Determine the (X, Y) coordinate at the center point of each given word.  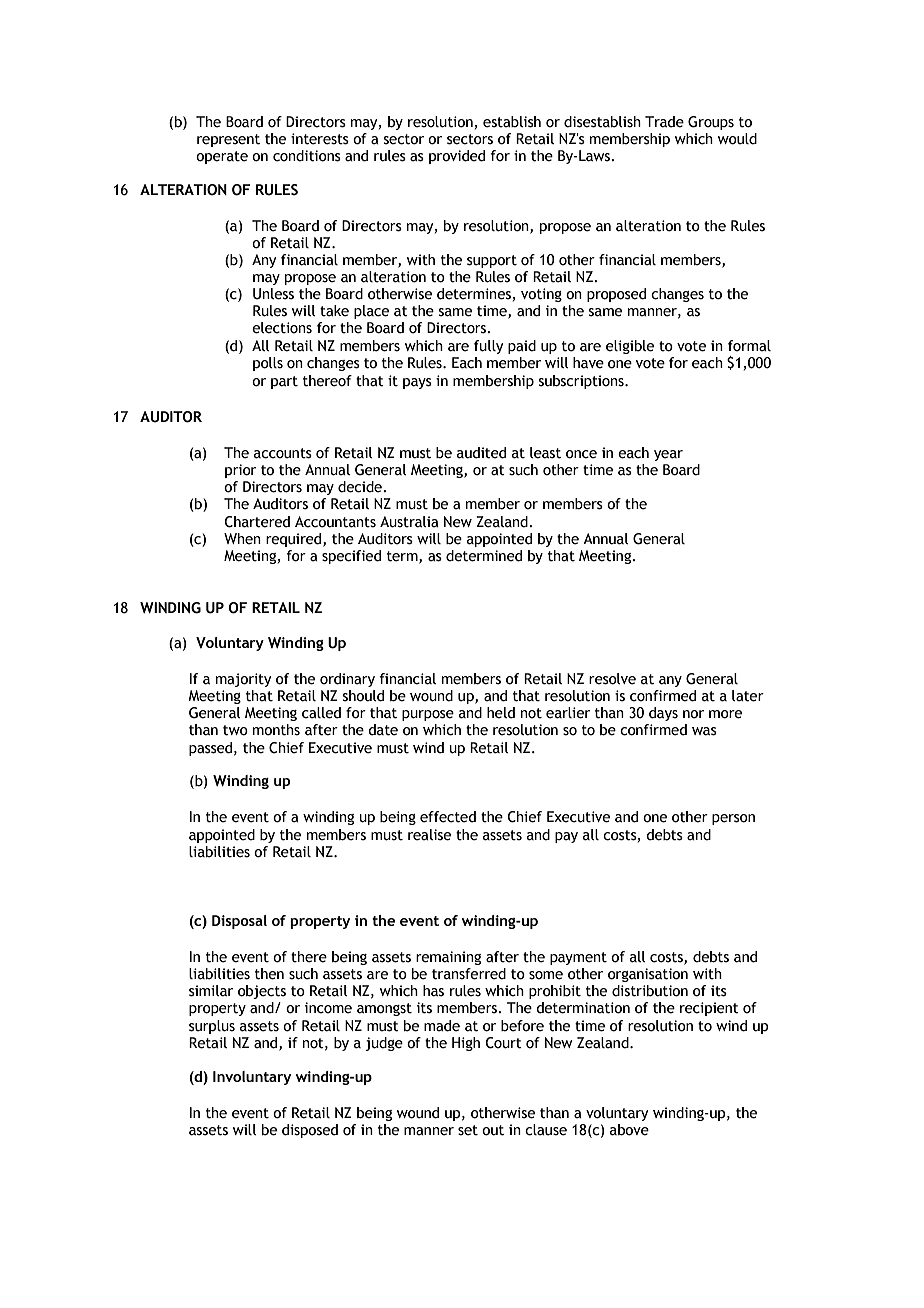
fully (488, 347)
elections (282, 328)
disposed (310, 1131)
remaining (448, 958)
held (501, 713)
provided (457, 157)
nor (693, 714)
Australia (409, 522)
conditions (307, 156)
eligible (630, 347)
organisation (648, 975)
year (668, 455)
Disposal (239, 922)
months (276, 730)
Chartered (257, 522)
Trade (664, 122)
